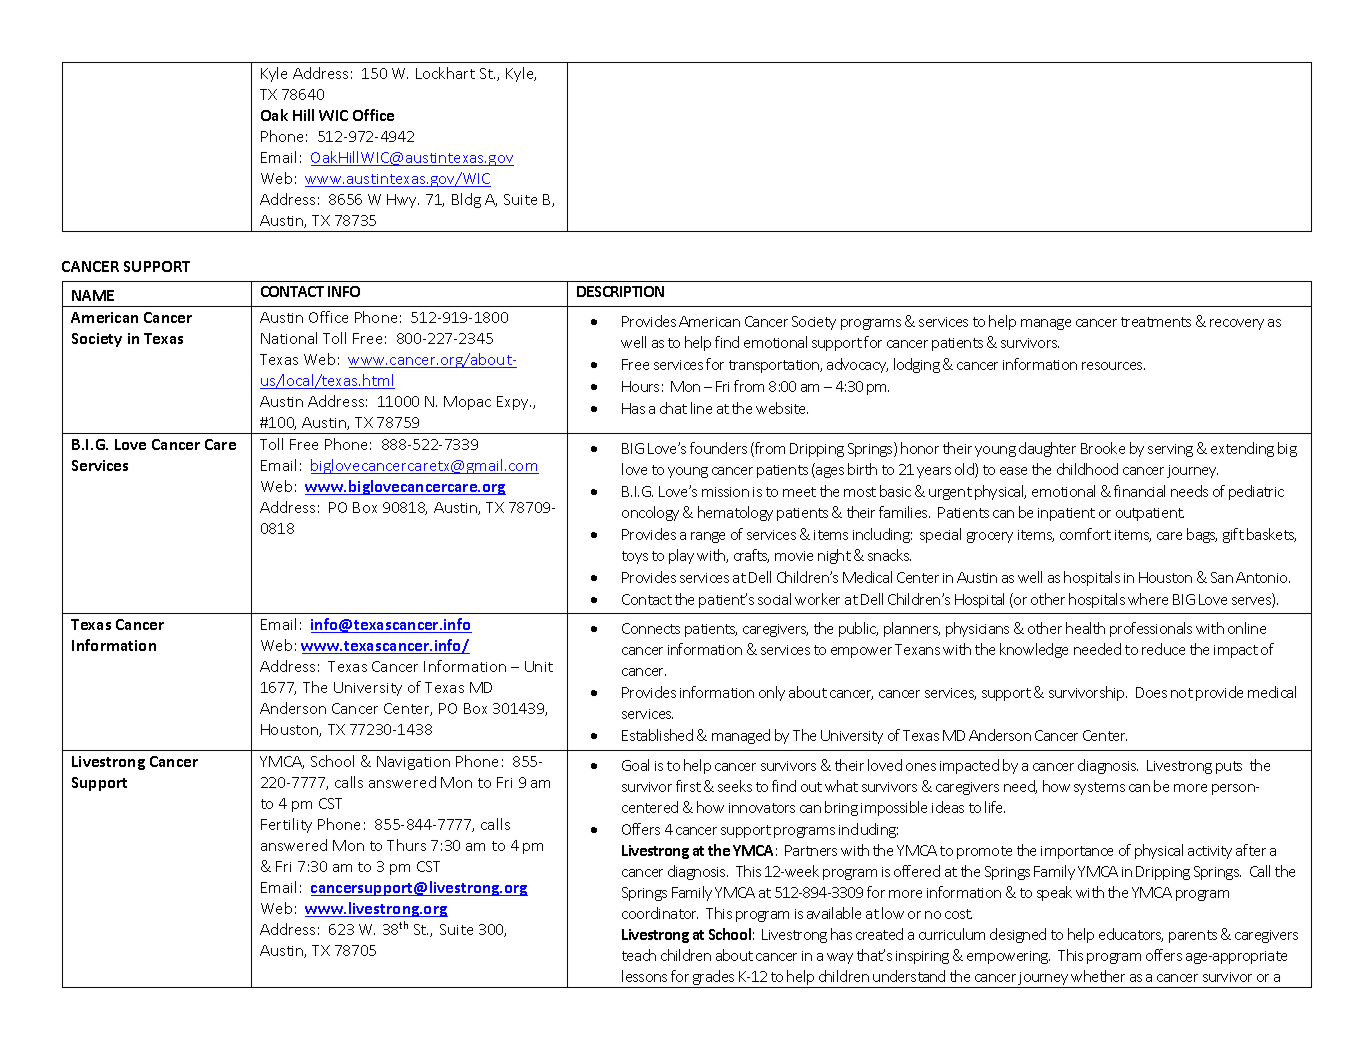 The image size is (1363, 1053). Describe the element at coordinates (467, 403) in the screenshot. I see `Mopac` at that location.
